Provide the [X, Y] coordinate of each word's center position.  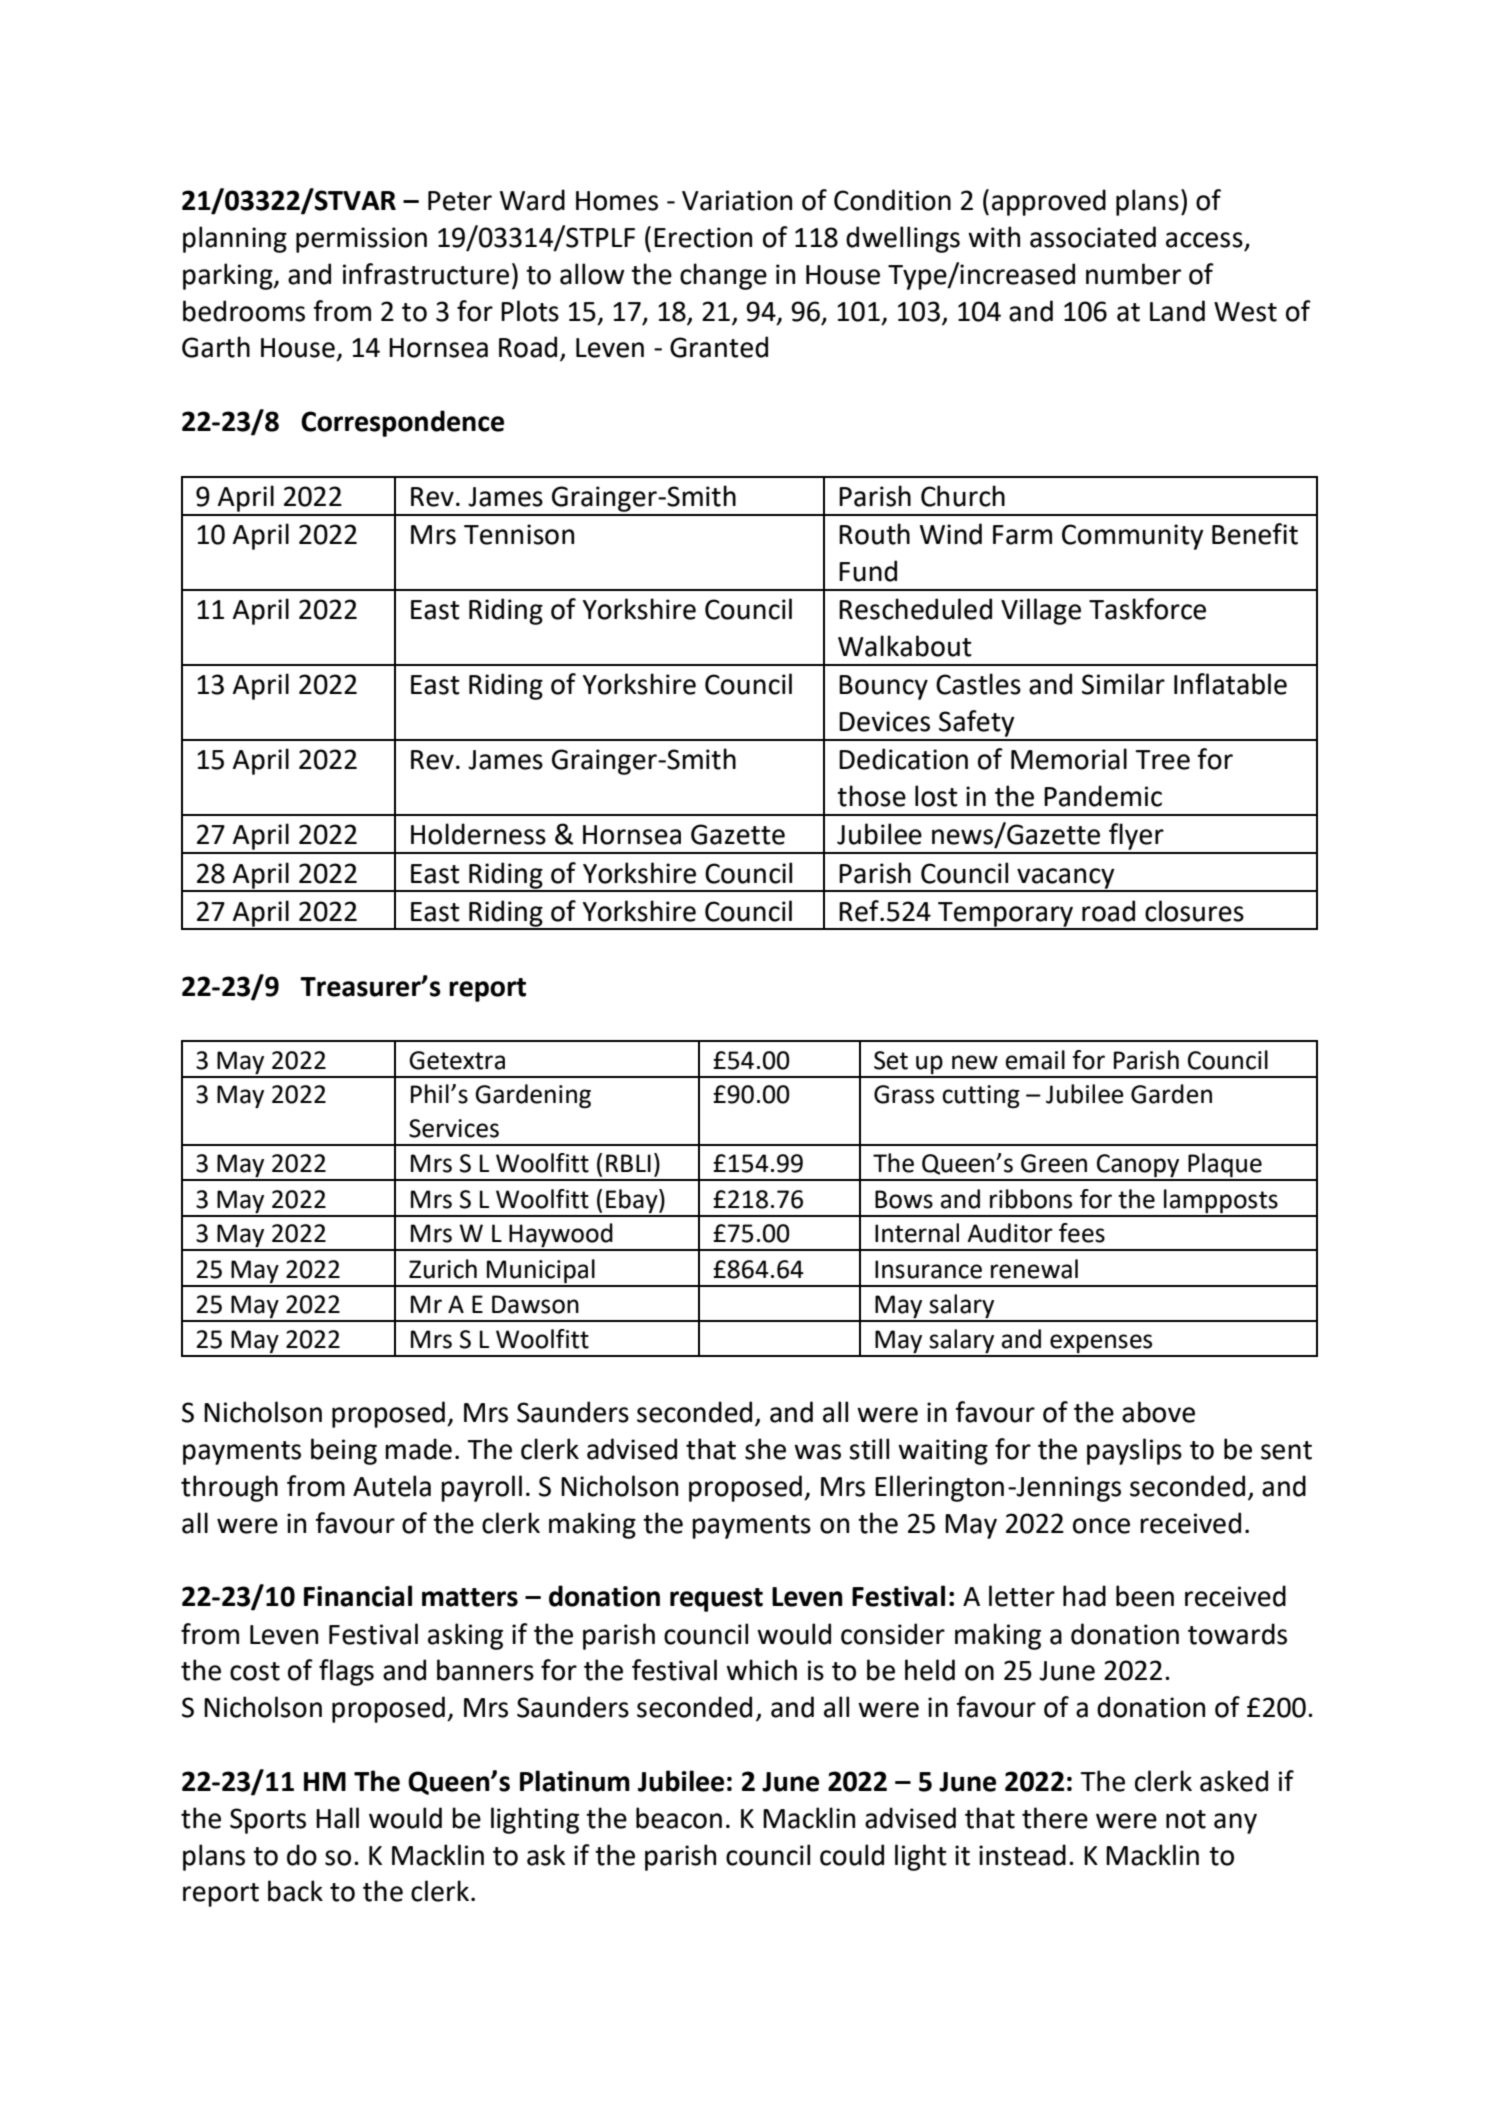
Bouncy [883, 687]
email [1035, 1060]
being [344, 1451]
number [1133, 274]
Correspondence [402, 423]
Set [891, 1060]
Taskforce [1147, 609]
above [1158, 1412]
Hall [337, 1818]
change [723, 276]
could [852, 1855]
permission [361, 240]
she [765, 1449]
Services [454, 1128]
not [1186, 1819]
